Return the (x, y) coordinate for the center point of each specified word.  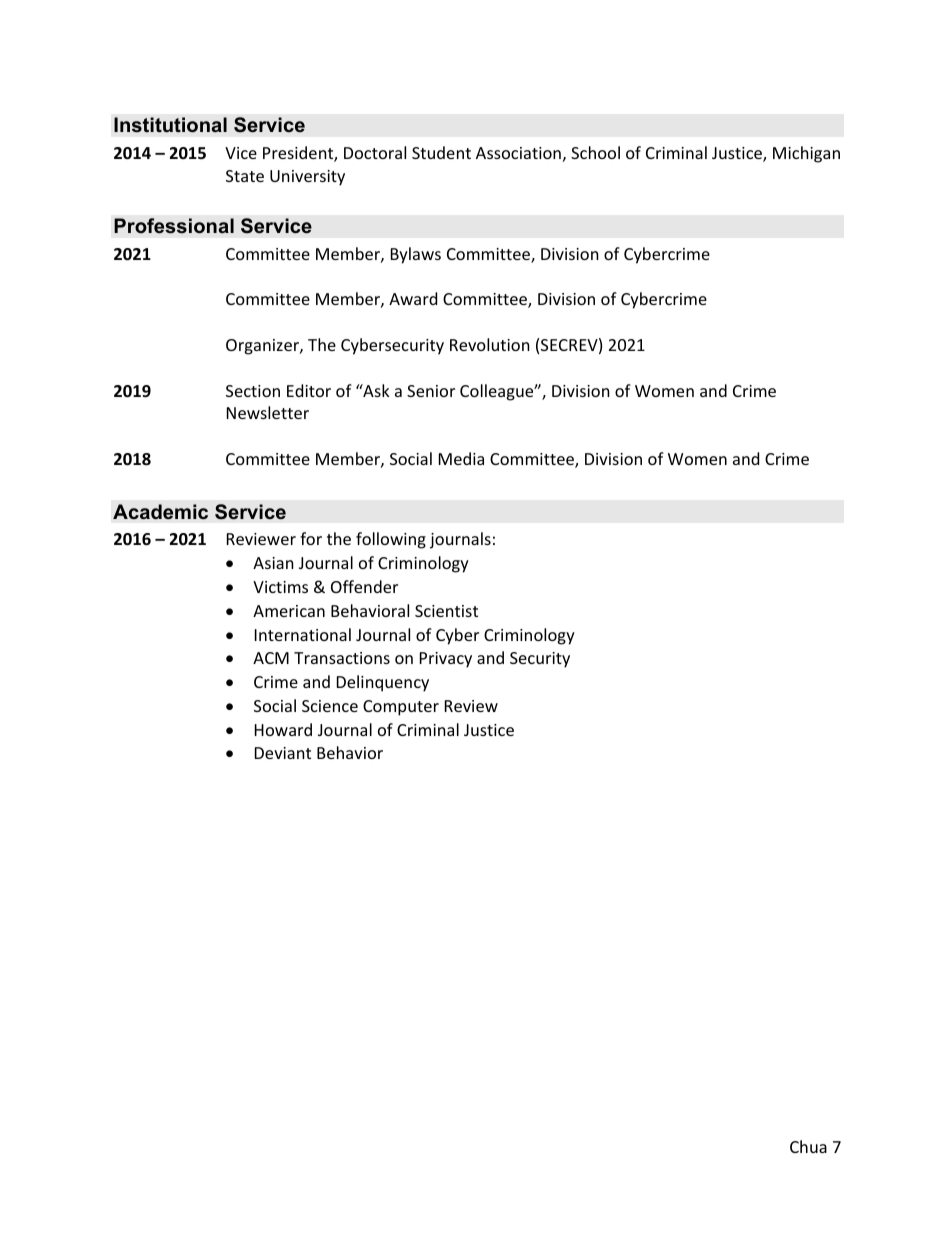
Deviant (283, 753)
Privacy (446, 660)
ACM (271, 658)
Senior (431, 391)
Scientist (446, 611)
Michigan (806, 154)
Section (253, 391)
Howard (283, 729)
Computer (401, 708)
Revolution (490, 344)
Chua (808, 1146)
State (245, 176)
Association (518, 153)
